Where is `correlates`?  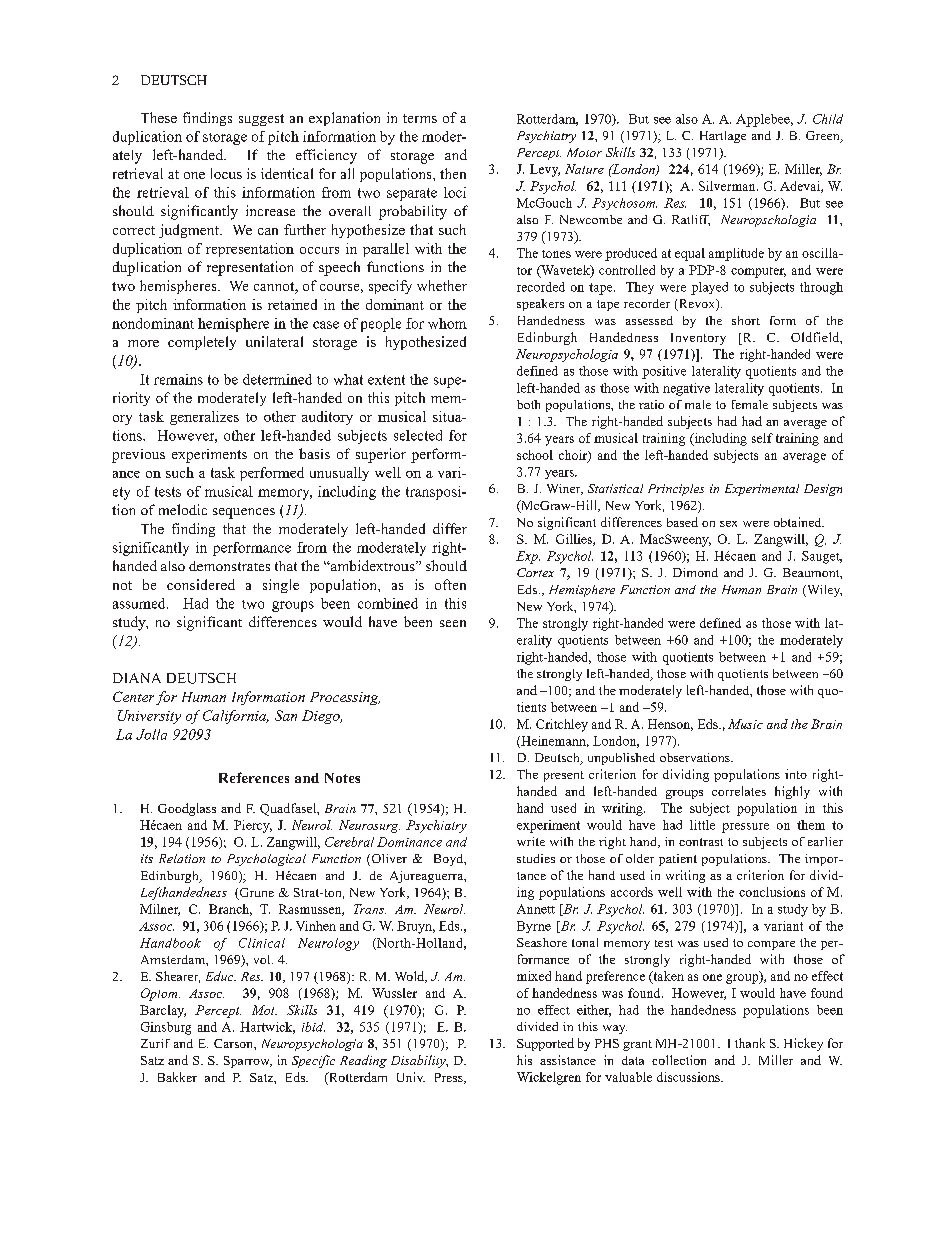
correlates is located at coordinates (739, 791).
